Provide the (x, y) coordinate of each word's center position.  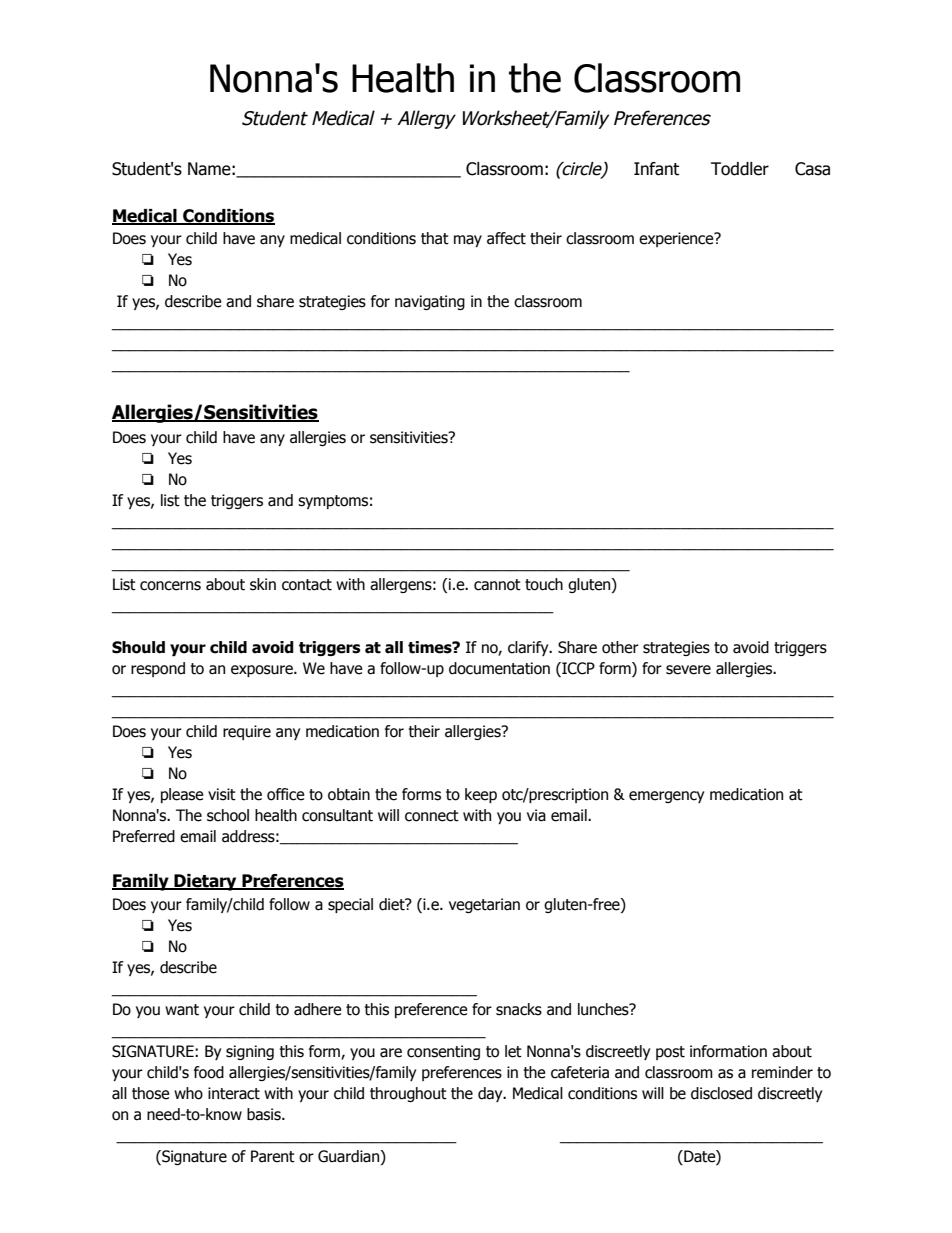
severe (688, 670)
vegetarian (484, 905)
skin (263, 584)
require (247, 732)
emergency (666, 797)
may (468, 241)
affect (506, 238)
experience (677, 239)
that (435, 238)
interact (234, 1093)
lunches (604, 1009)
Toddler (740, 169)
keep (481, 795)
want (182, 1010)
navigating (430, 302)
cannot (497, 585)
